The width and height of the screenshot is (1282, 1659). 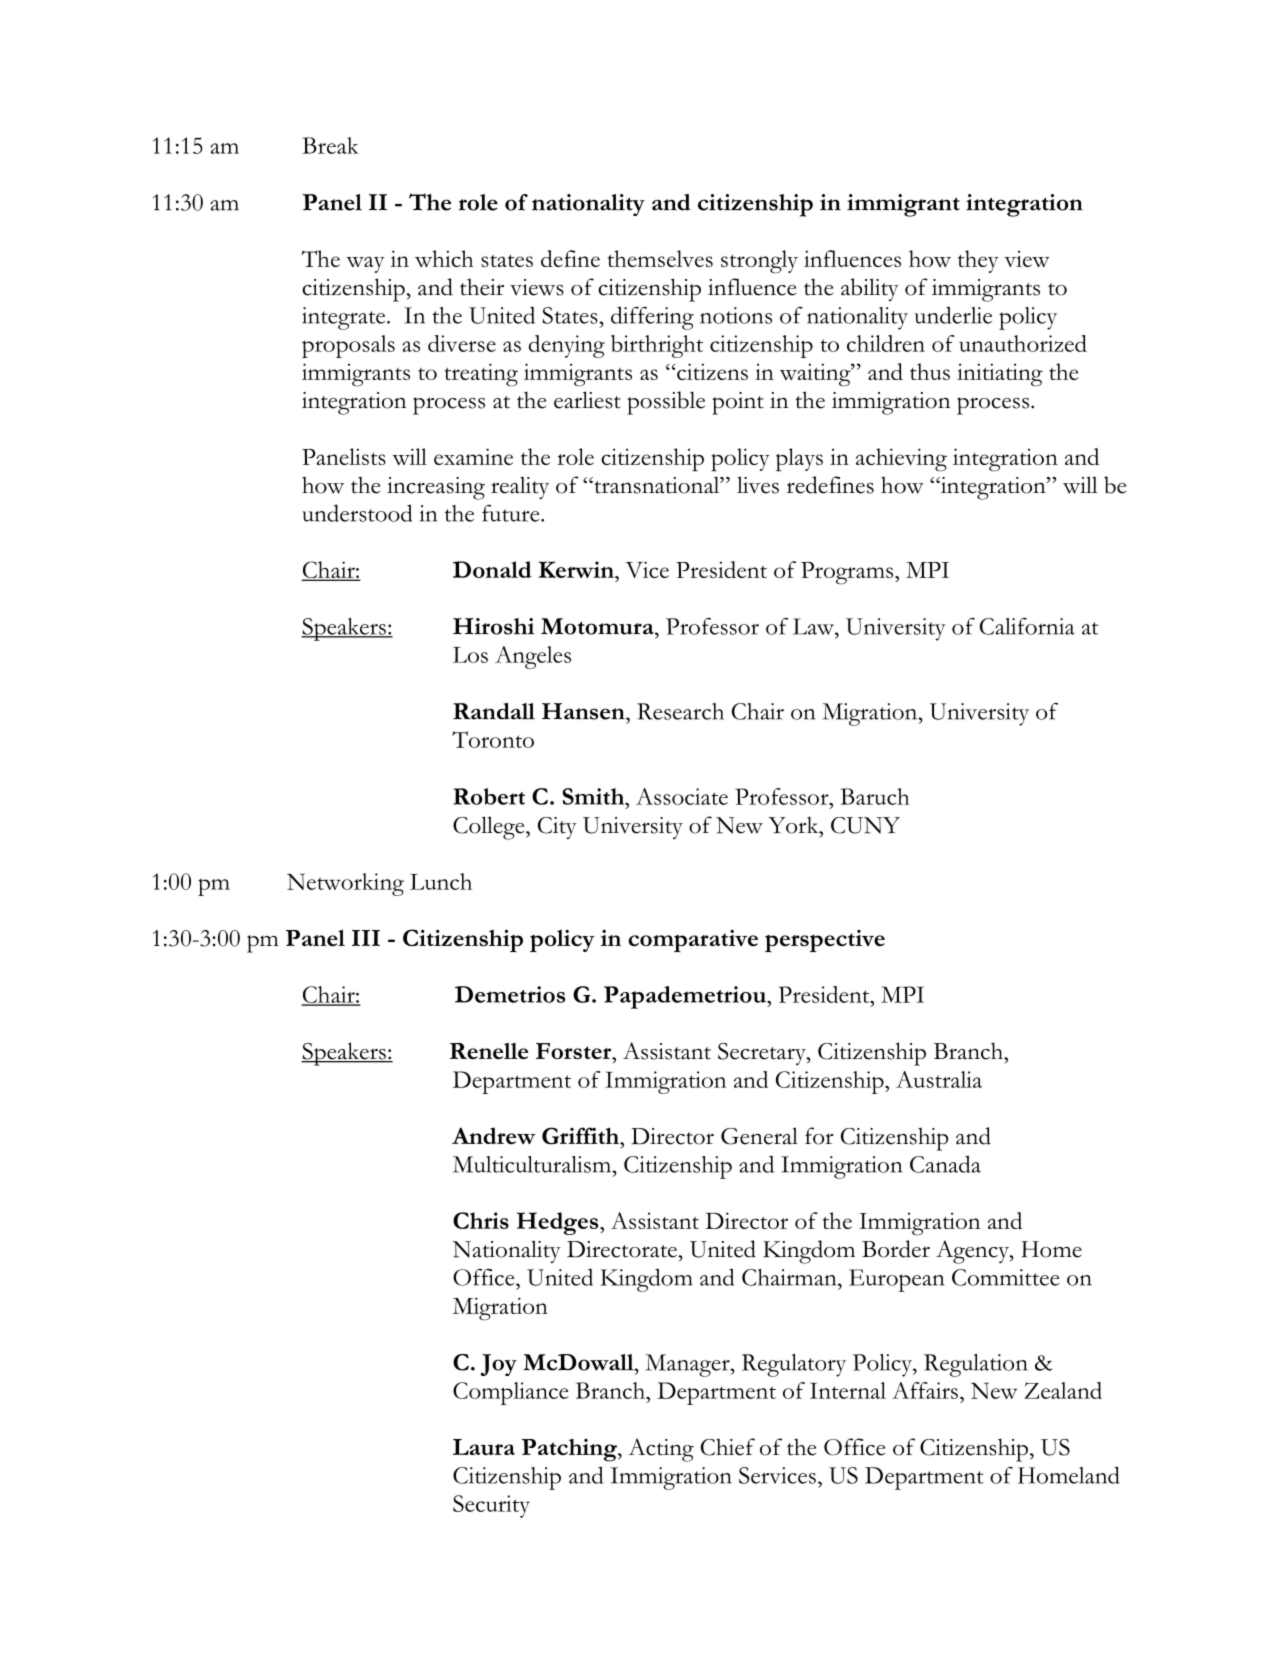 What do you see at coordinates (728, 1447) in the screenshot?
I see `Chief` at bounding box center [728, 1447].
